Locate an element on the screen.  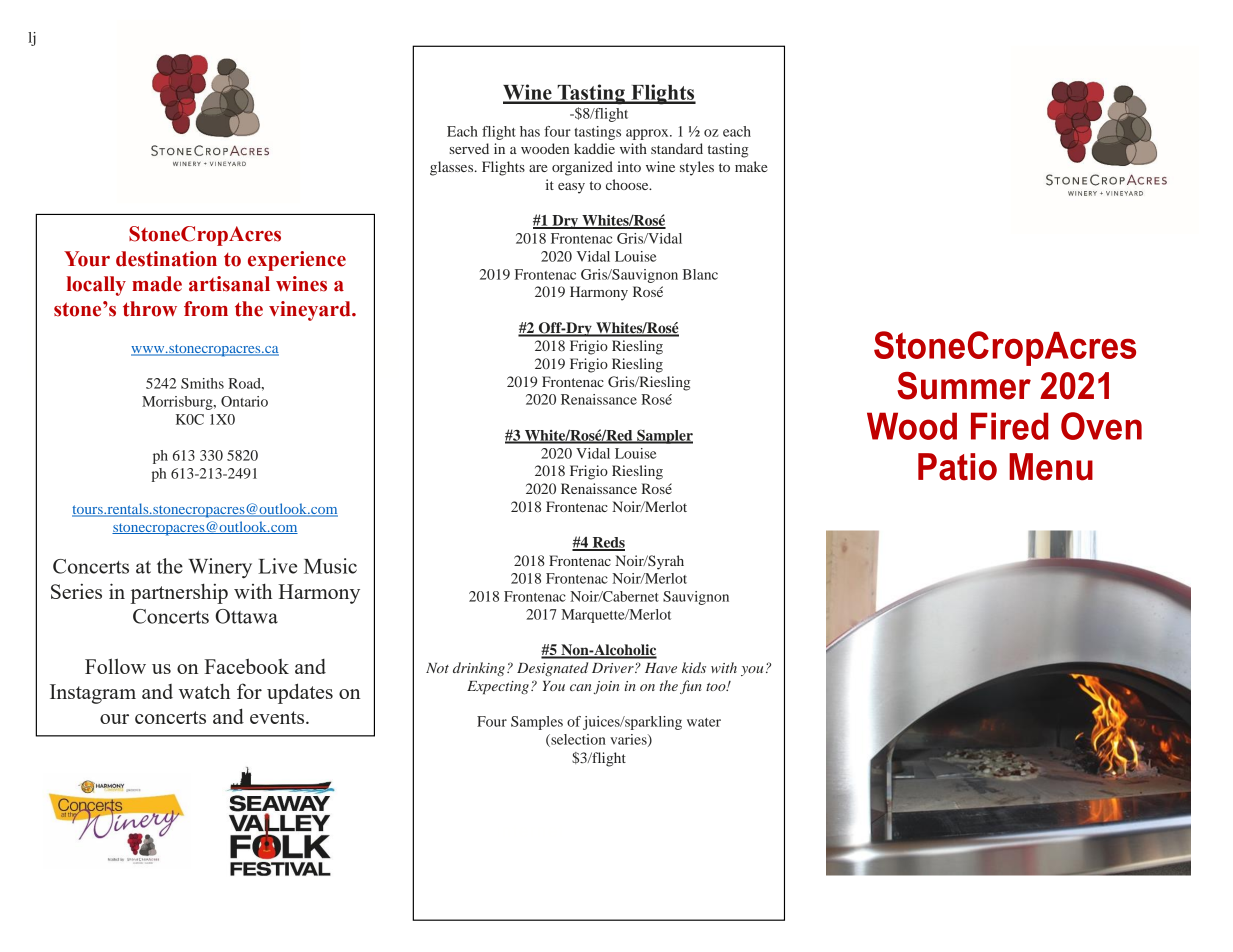
organized is located at coordinates (582, 168).
